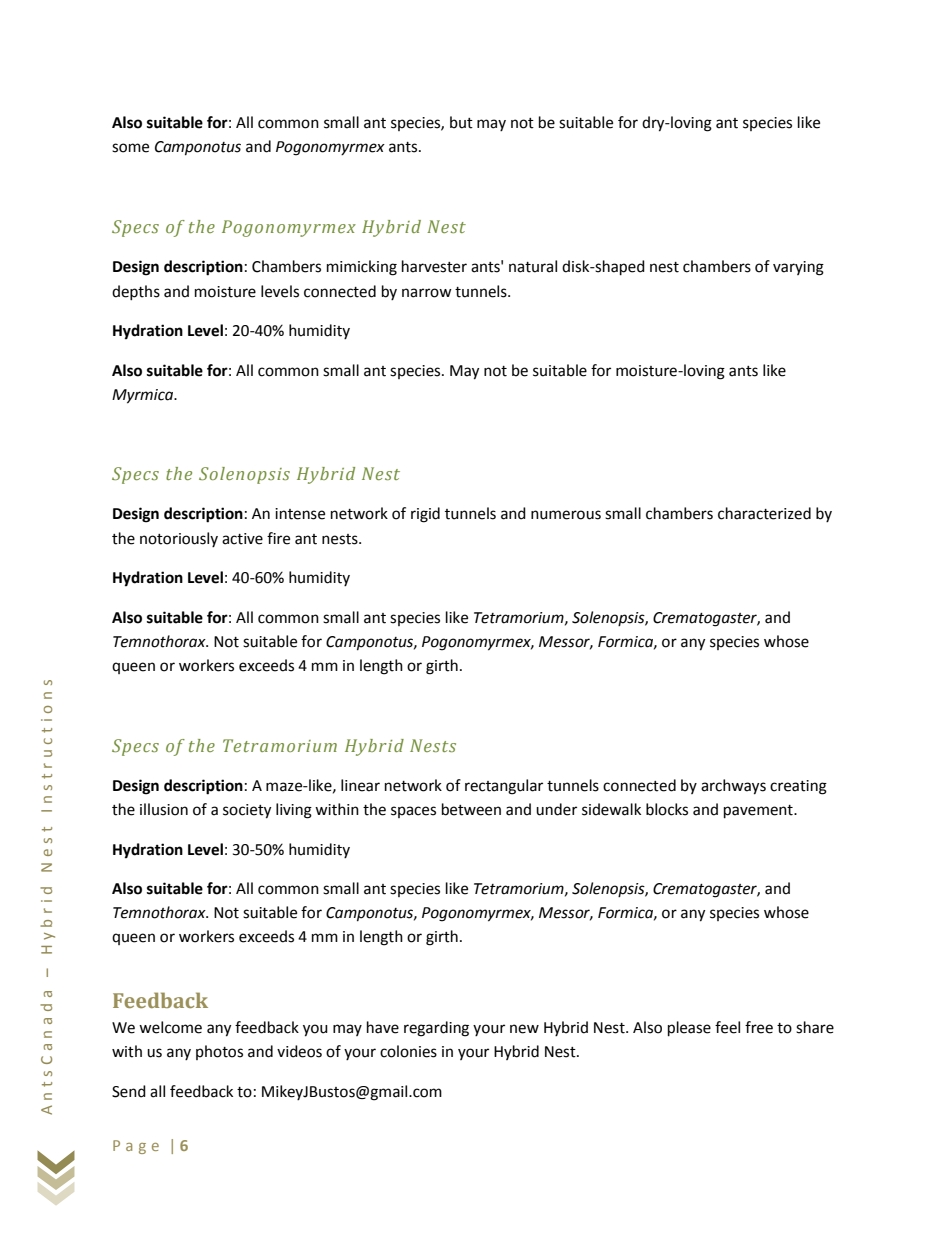  Describe the element at coordinates (130, 148) in the page. I see `some` at that location.
